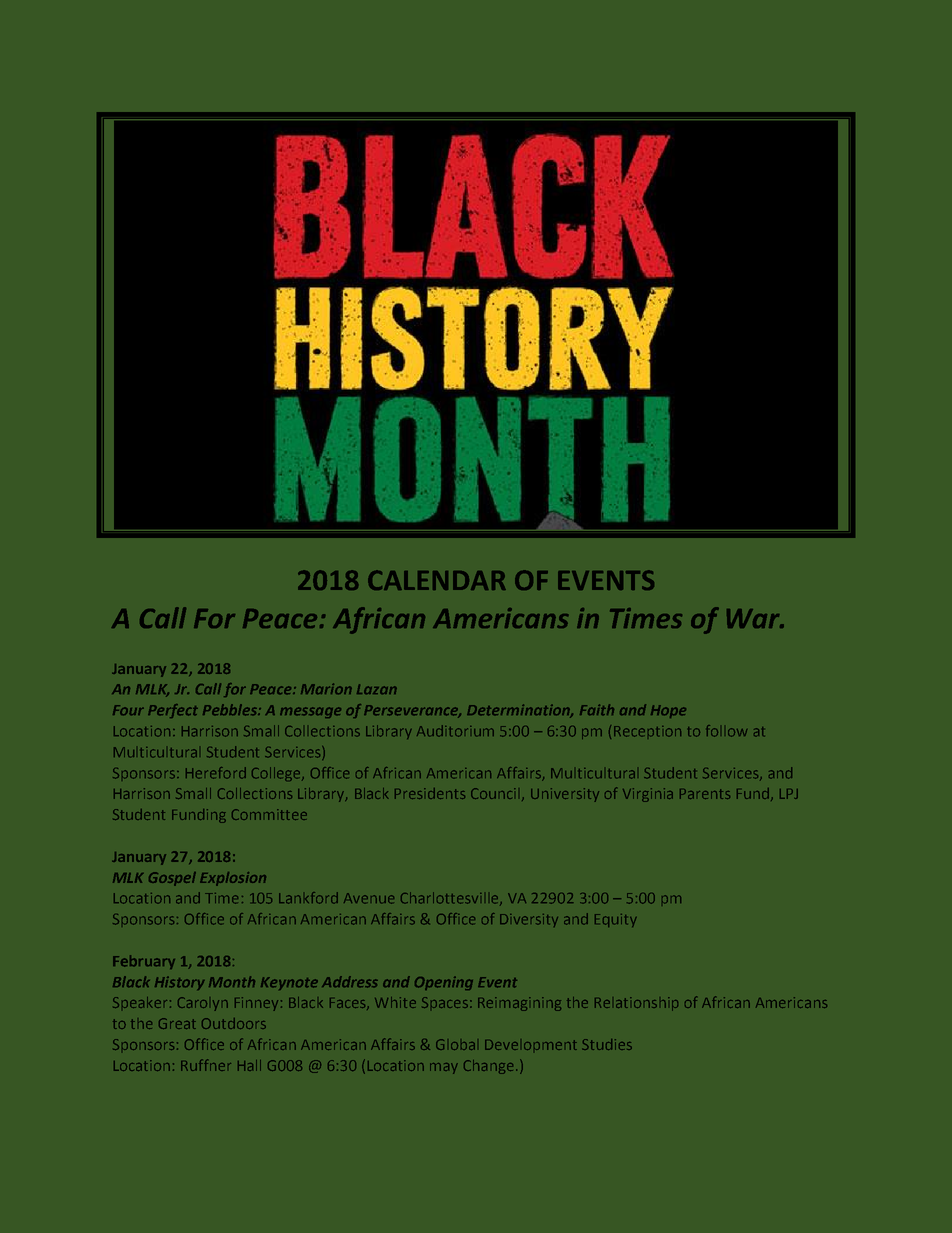 Image resolution: width=952 pixels, height=1233 pixels. Describe the element at coordinates (173, 711) in the document. I see `Perfect` at that location.
